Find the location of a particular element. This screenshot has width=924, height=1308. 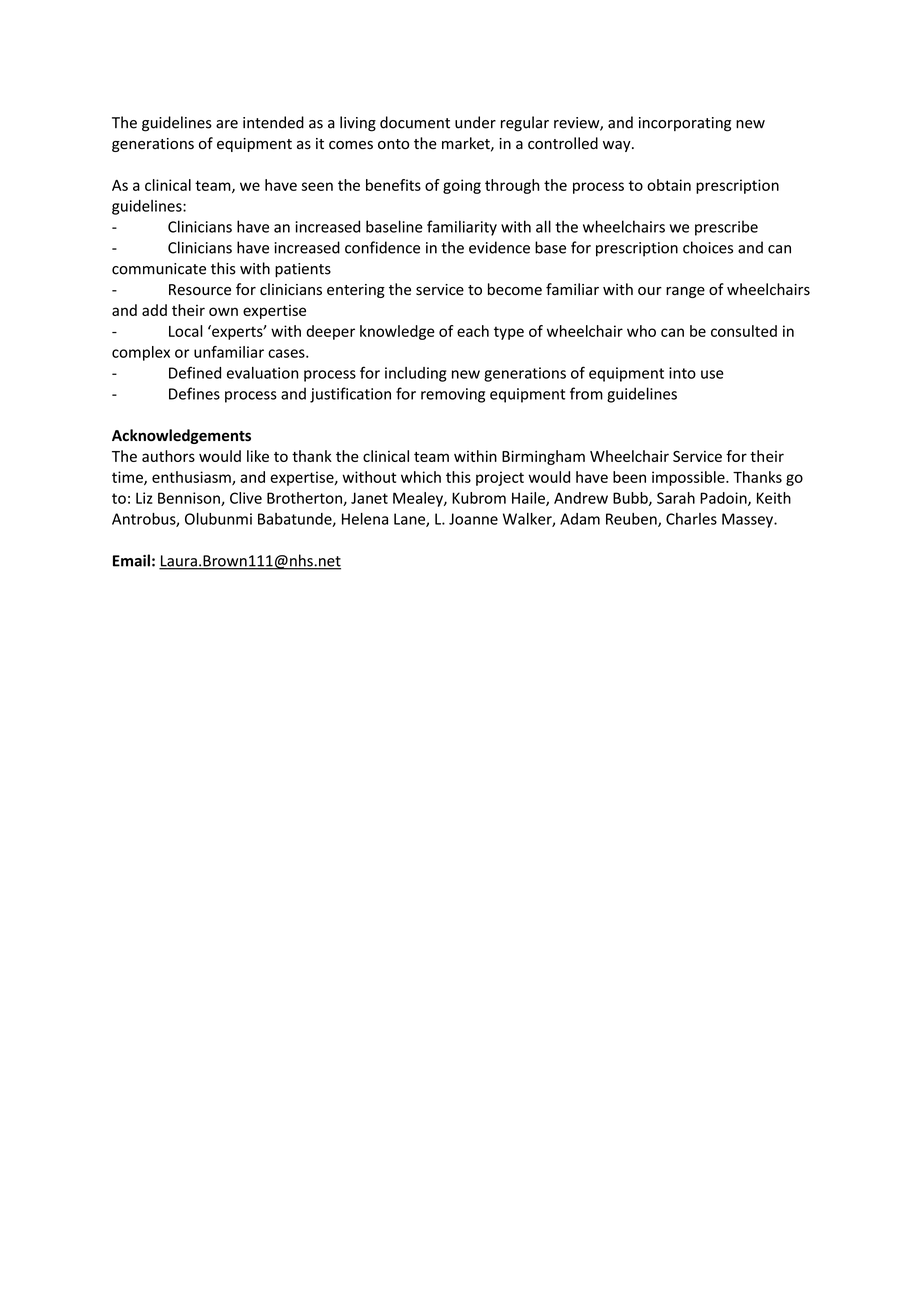

Joanne is located at coordinates (473, 519).
